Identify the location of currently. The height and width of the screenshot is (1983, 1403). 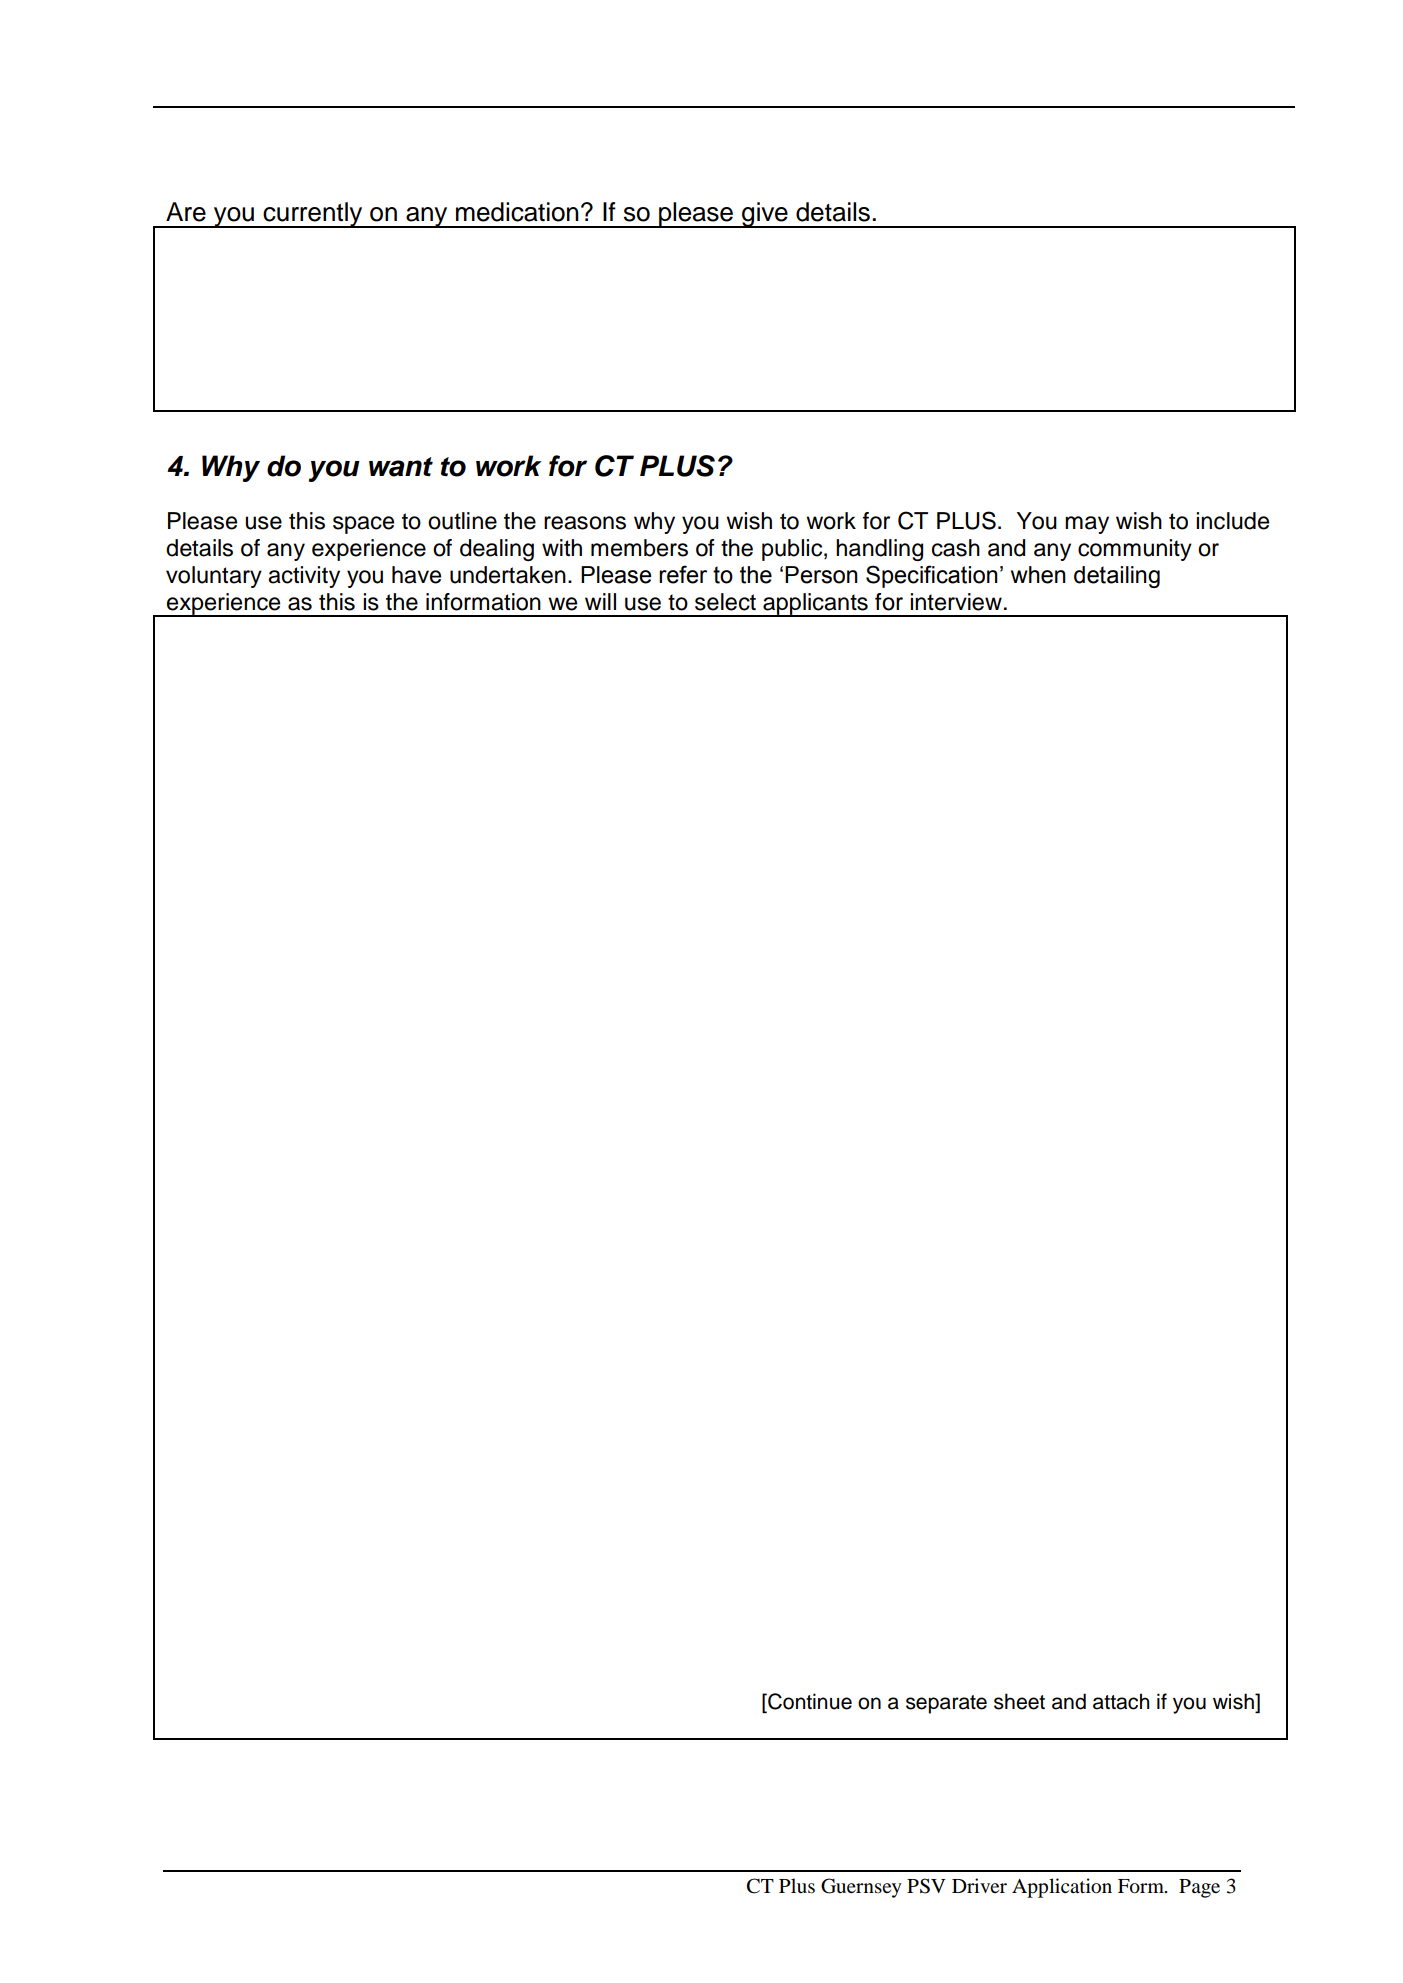
(313, 215).
